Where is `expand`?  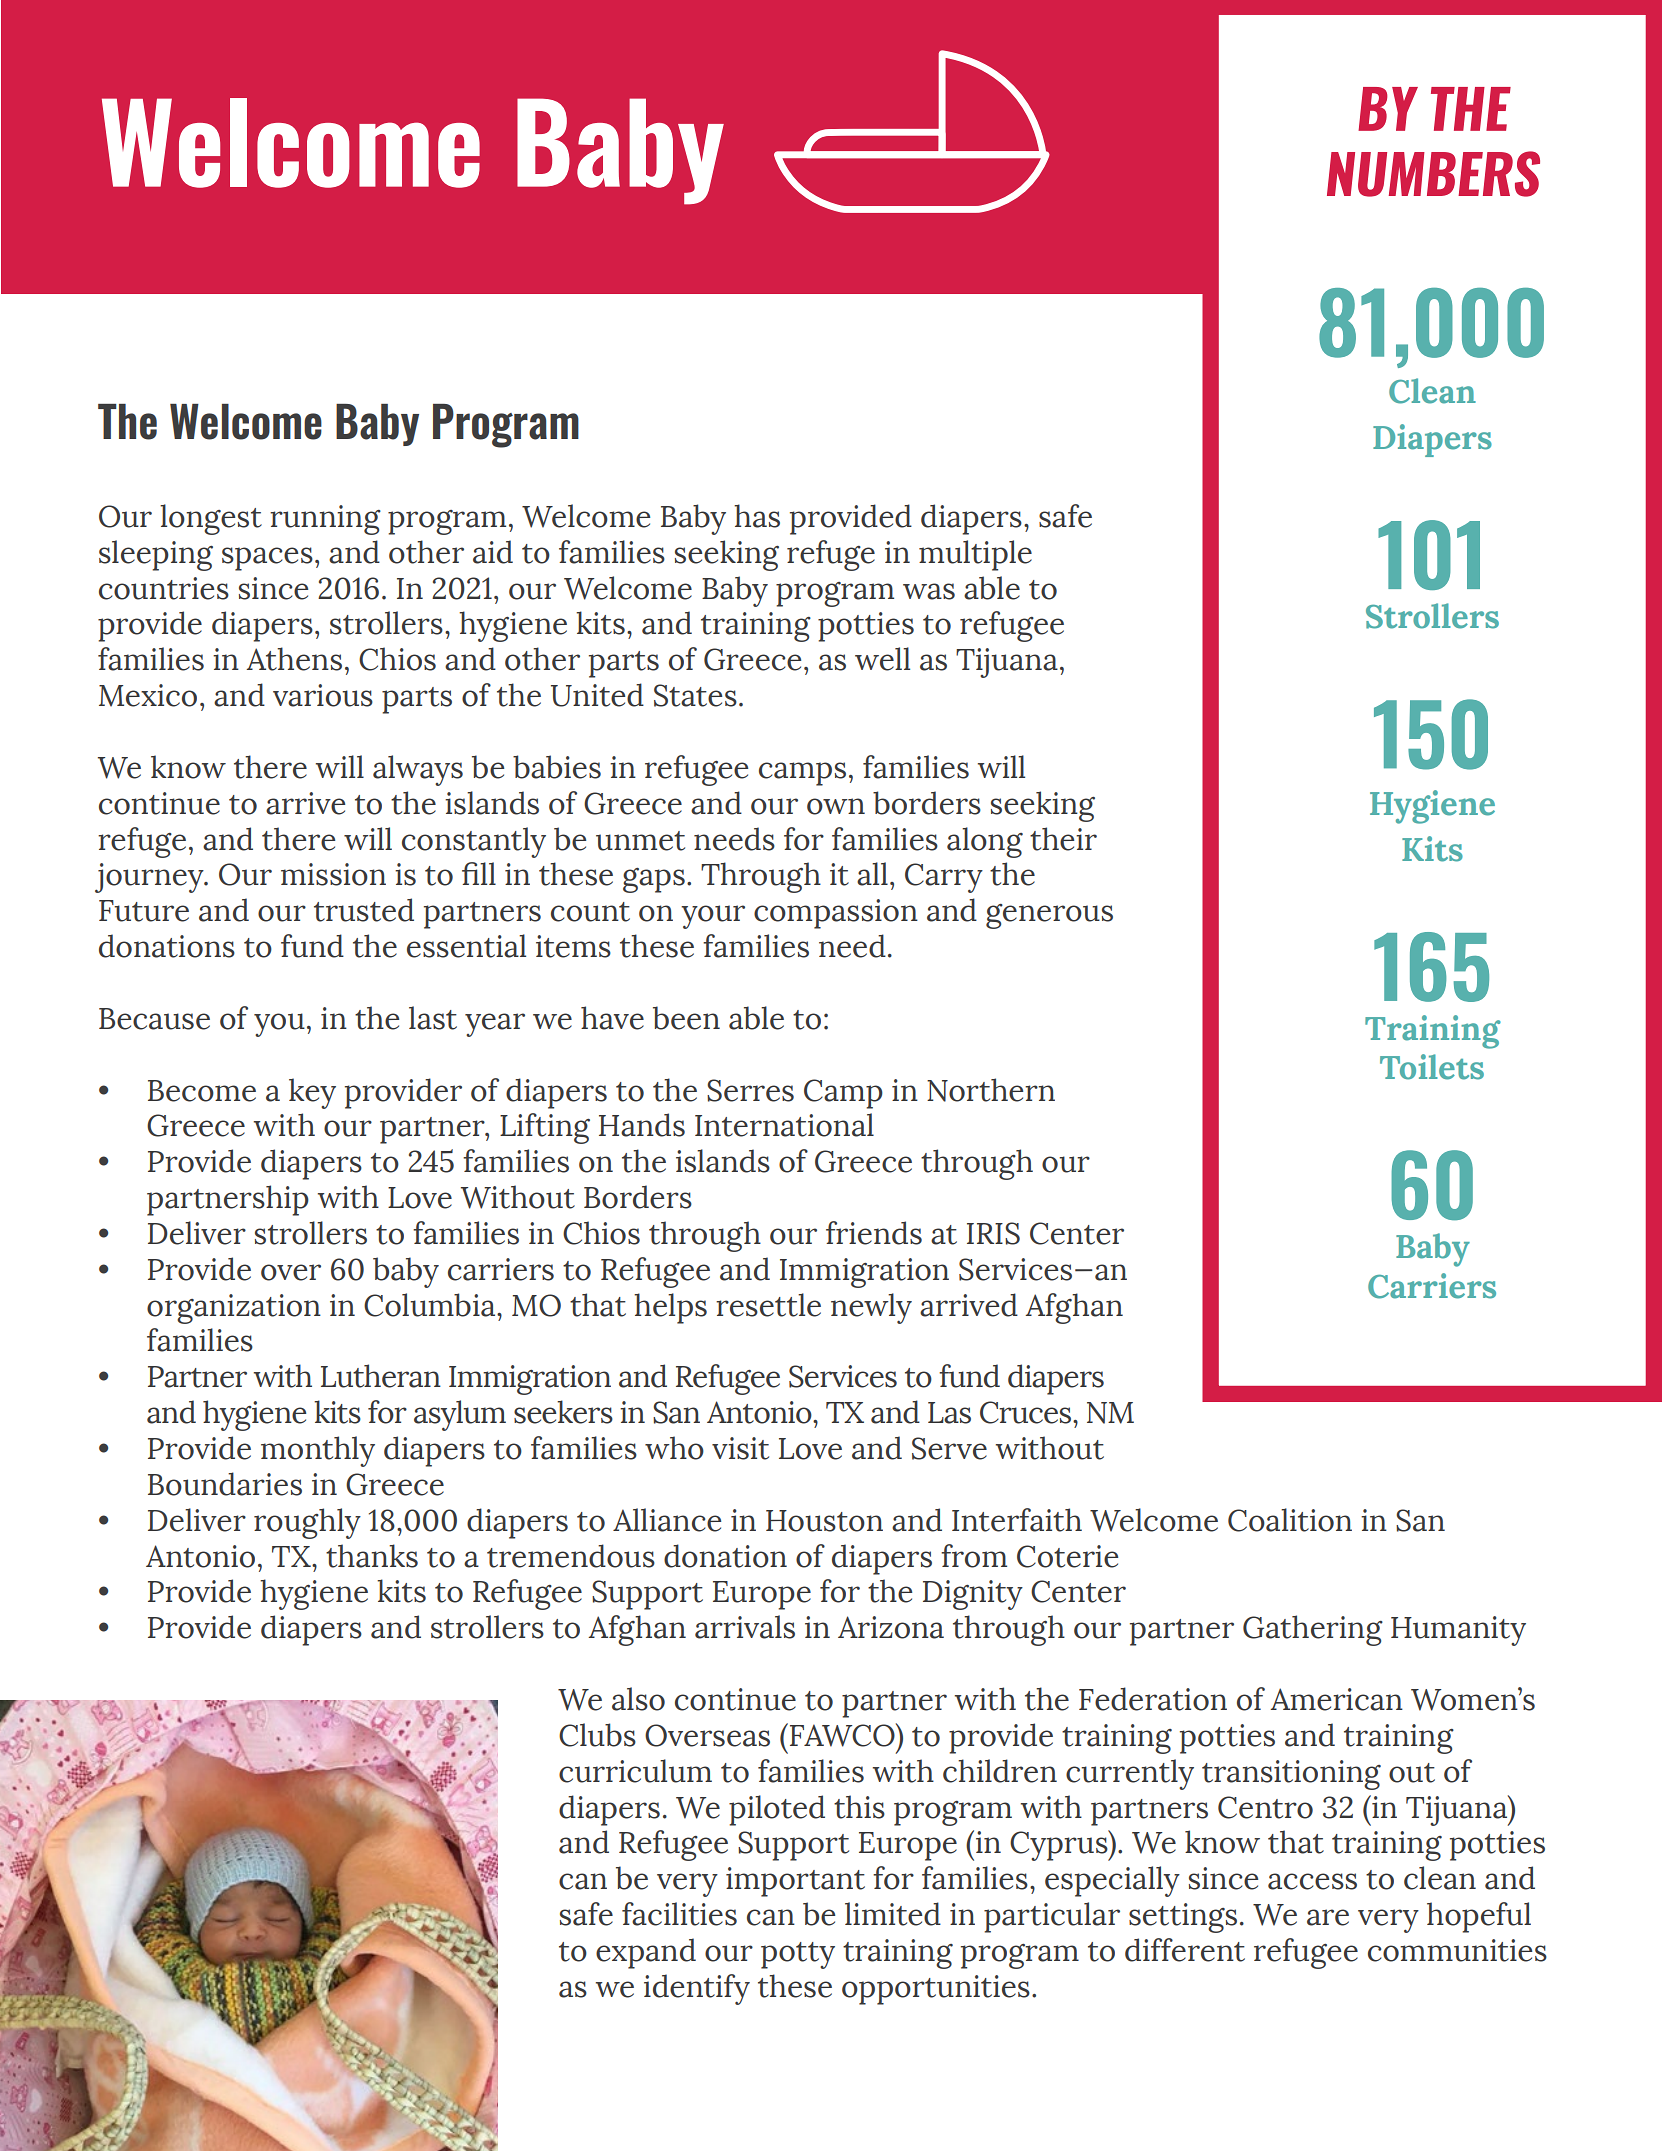 expand is located at coordinates (646, 1953).
